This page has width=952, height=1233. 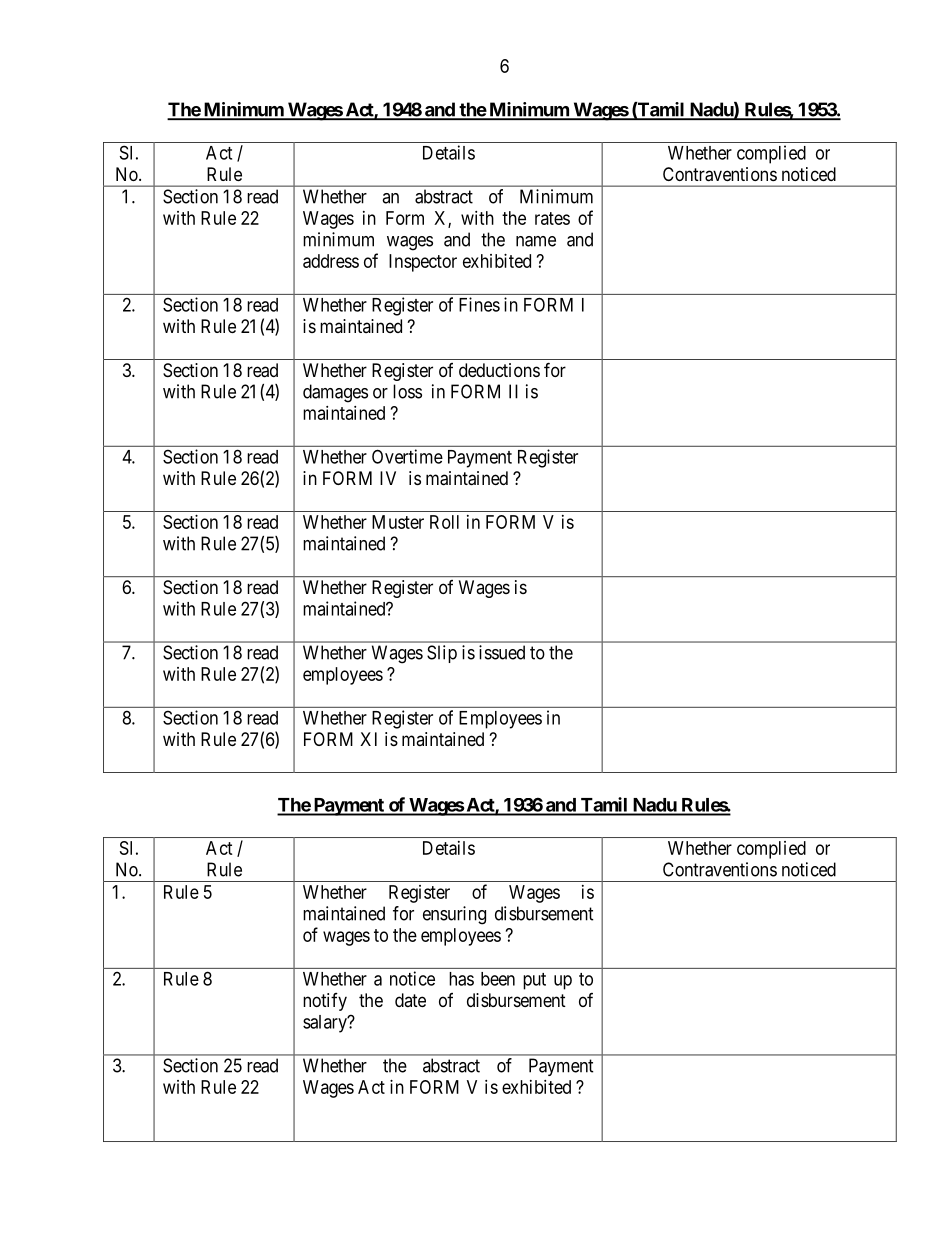 I want to click on address, so click(x=331, y=261).
